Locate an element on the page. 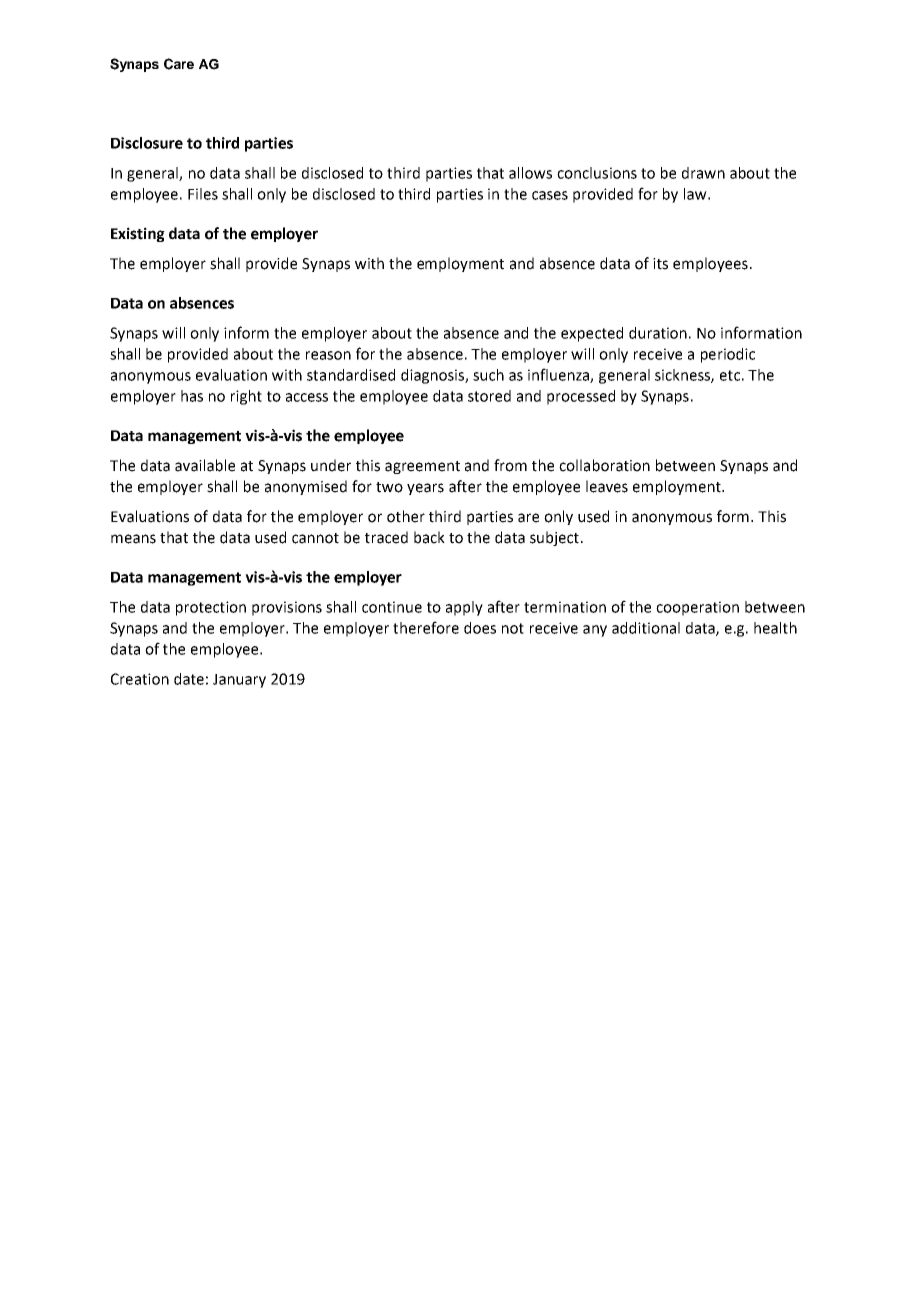  Files is located at coordinates (203, 194).
